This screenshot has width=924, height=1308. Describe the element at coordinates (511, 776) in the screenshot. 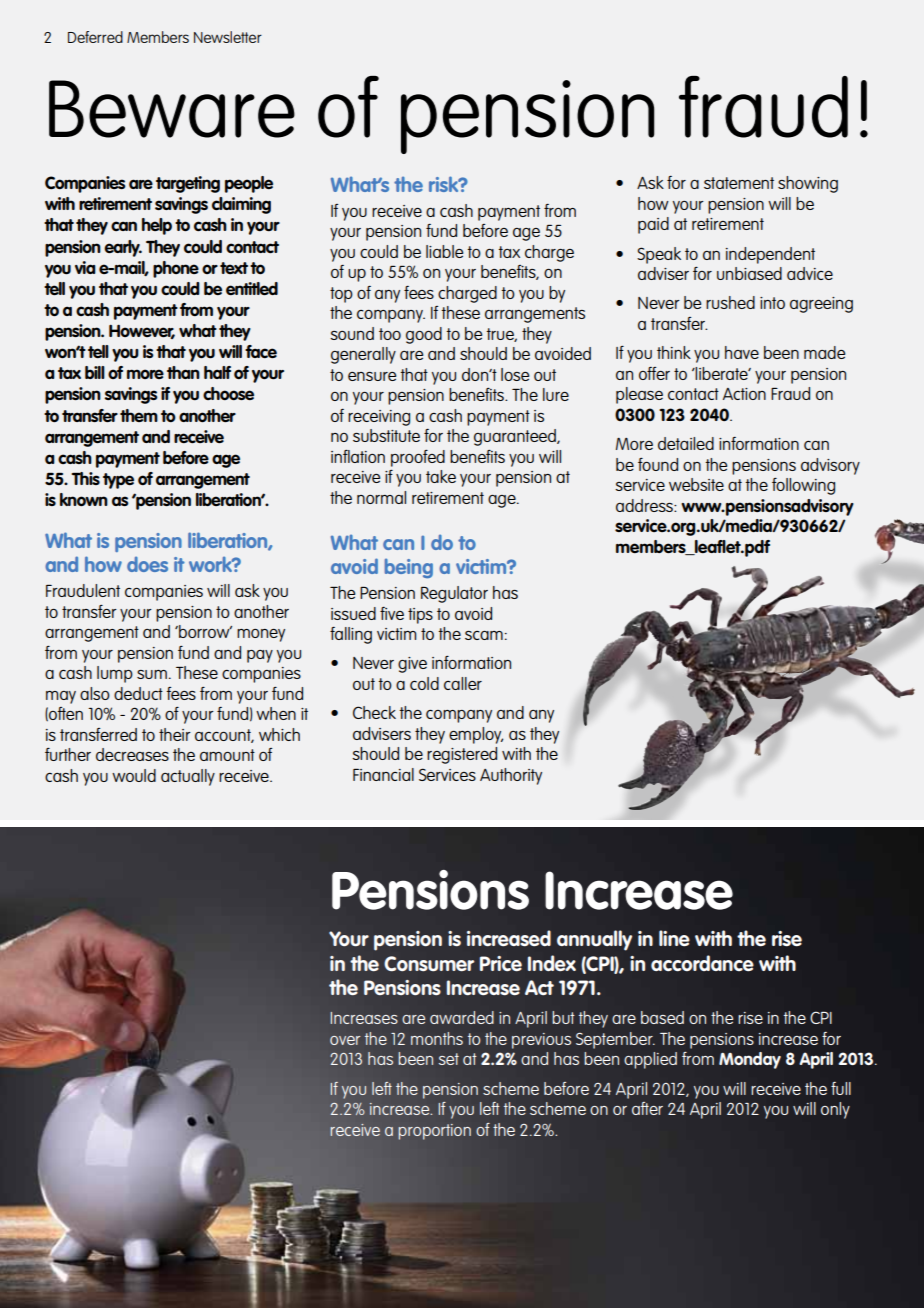

I see `Authority` at that location.
